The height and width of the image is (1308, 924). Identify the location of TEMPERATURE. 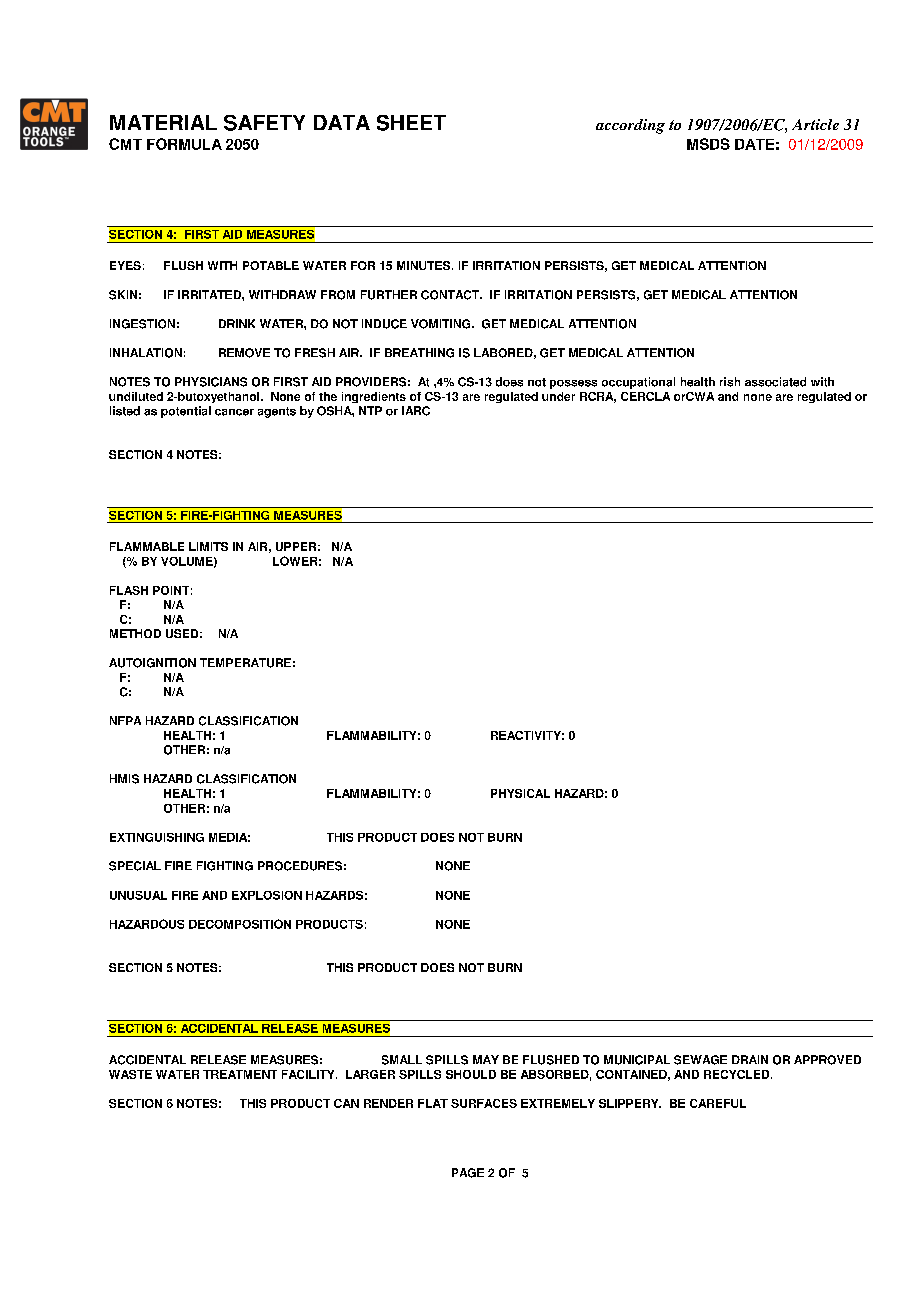
(245, 663).
